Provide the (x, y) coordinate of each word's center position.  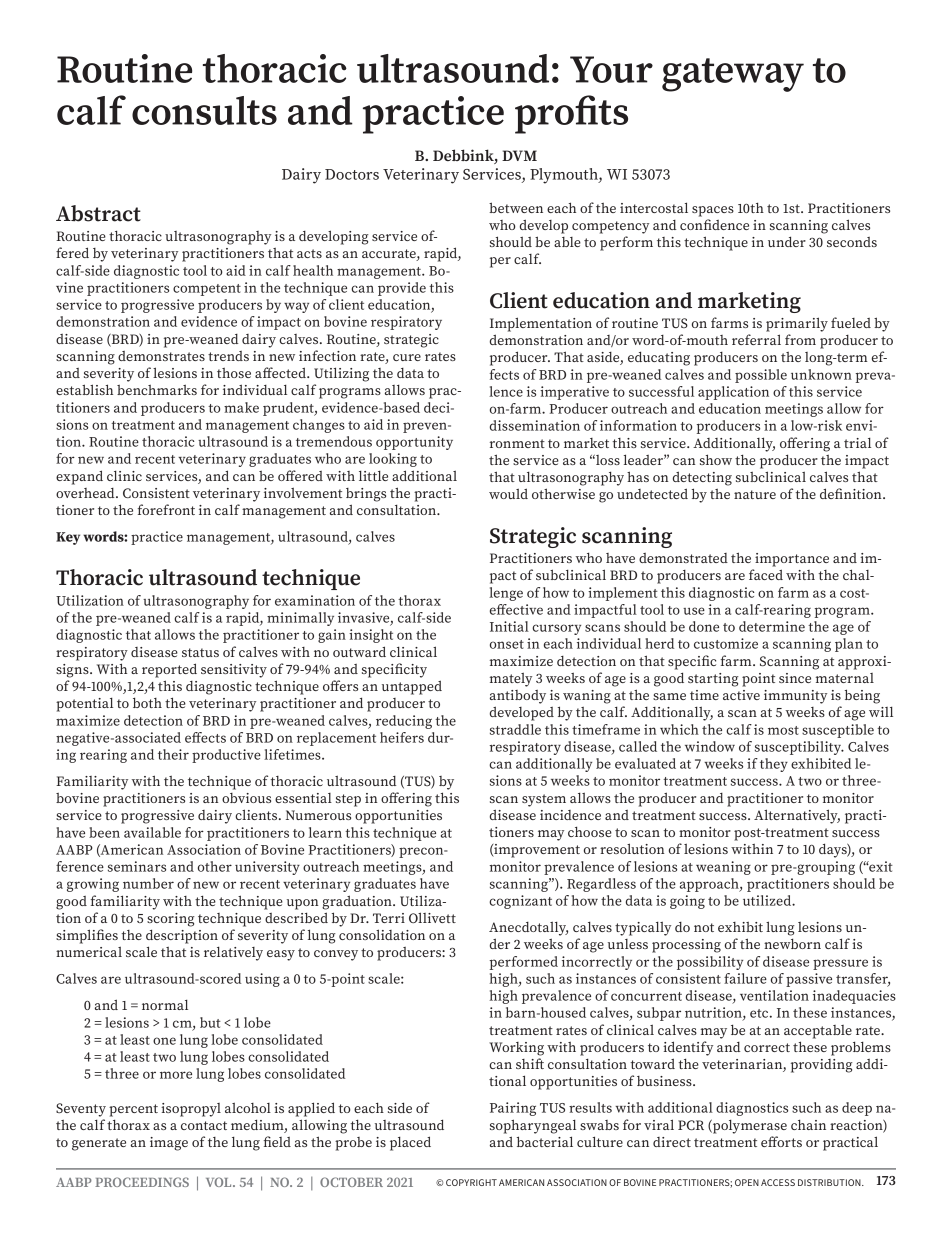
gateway (733, 75)
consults (204, 110)
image (169, 1144)
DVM (519, 155)
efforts (781, 1141)
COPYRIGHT (471, 1182)
